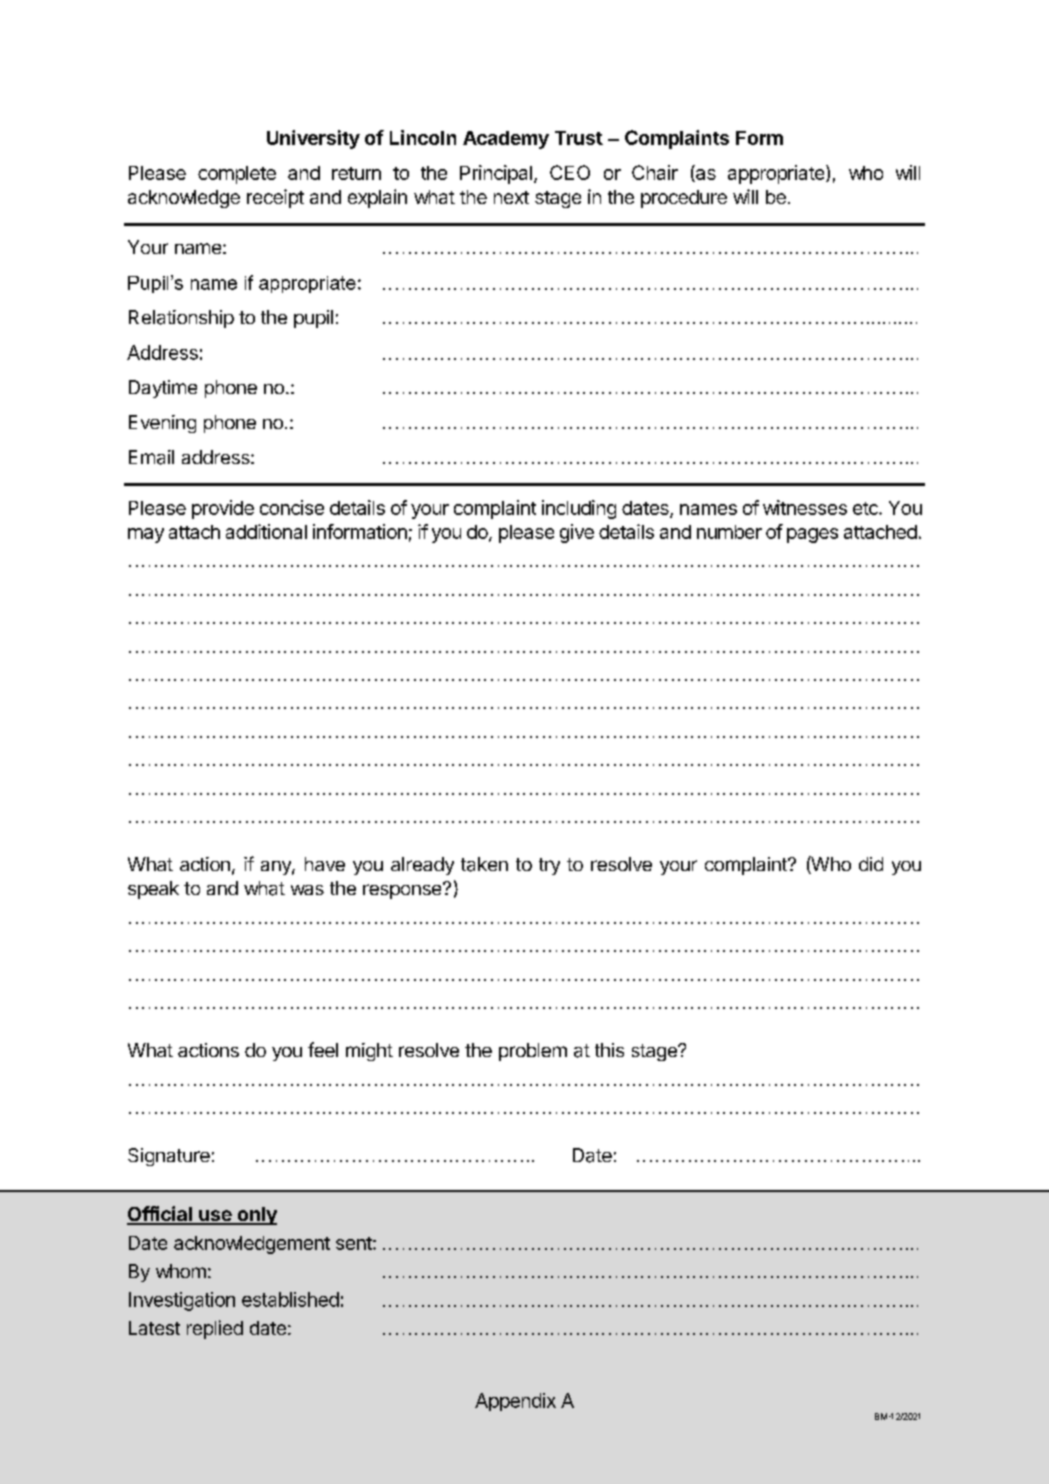 Image resolution: width=1049 pixels, height=1484 pixels. What do you see at coordinates (484, 864) in the page?
I see `taken` at bounding box center [484, 864].
